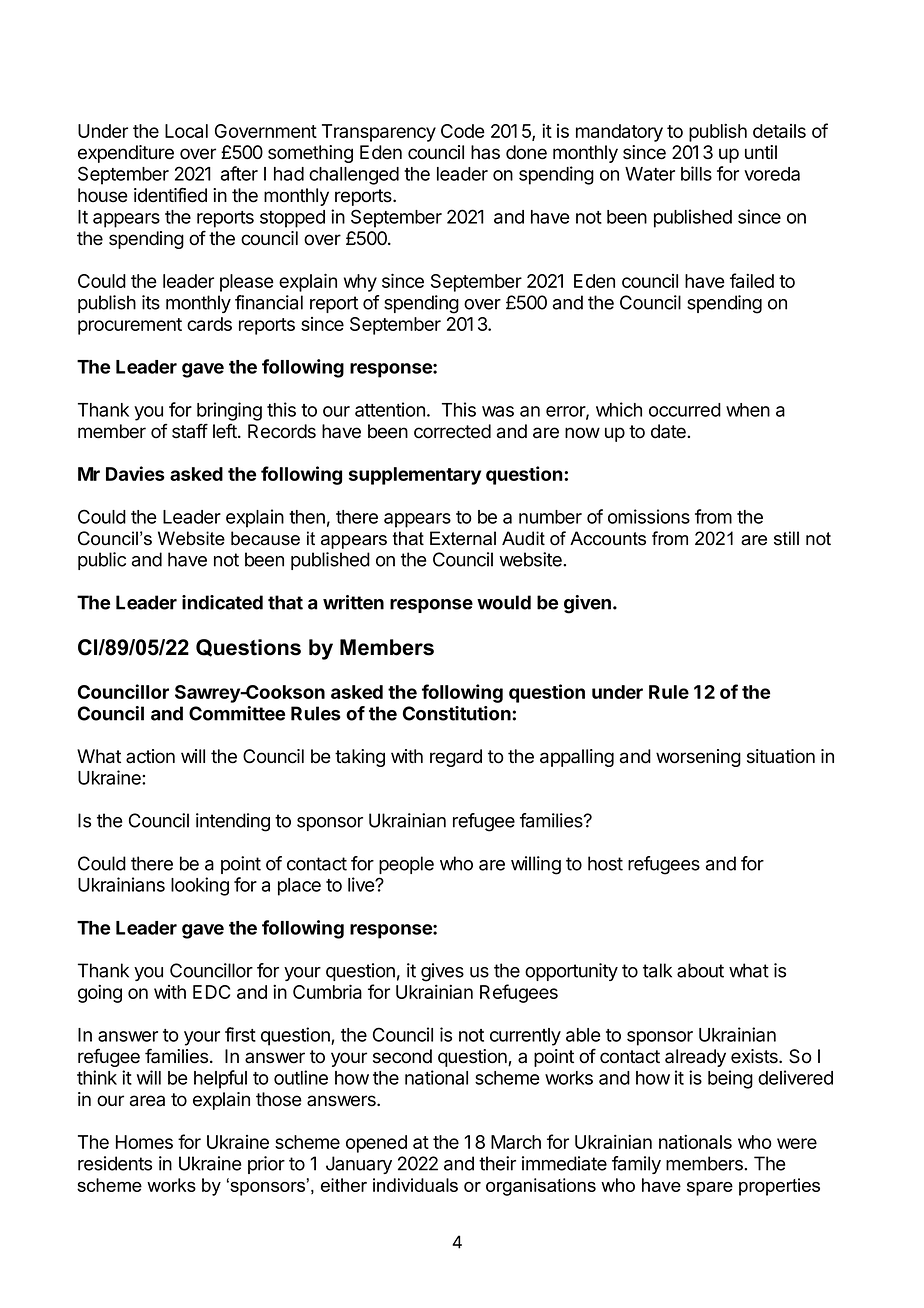  Describe the element at coordinates (186, 131) in the page. I see `Local` at that location.
